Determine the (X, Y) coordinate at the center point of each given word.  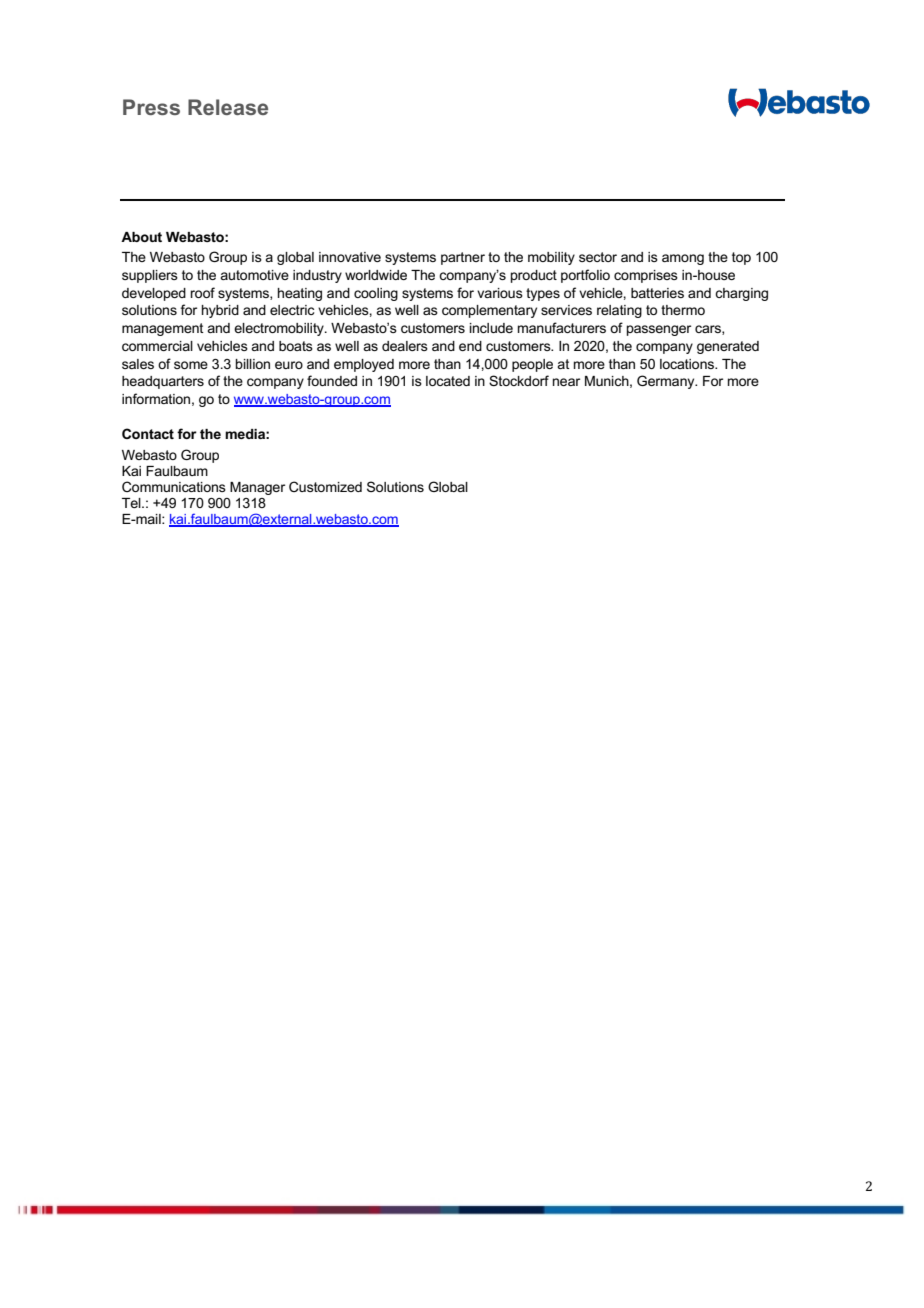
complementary (489, 311)
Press (151, 107)
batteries (657, 293)
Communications (174, 486)
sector (598, 257)
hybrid (220, 311)
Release (228, 107)
